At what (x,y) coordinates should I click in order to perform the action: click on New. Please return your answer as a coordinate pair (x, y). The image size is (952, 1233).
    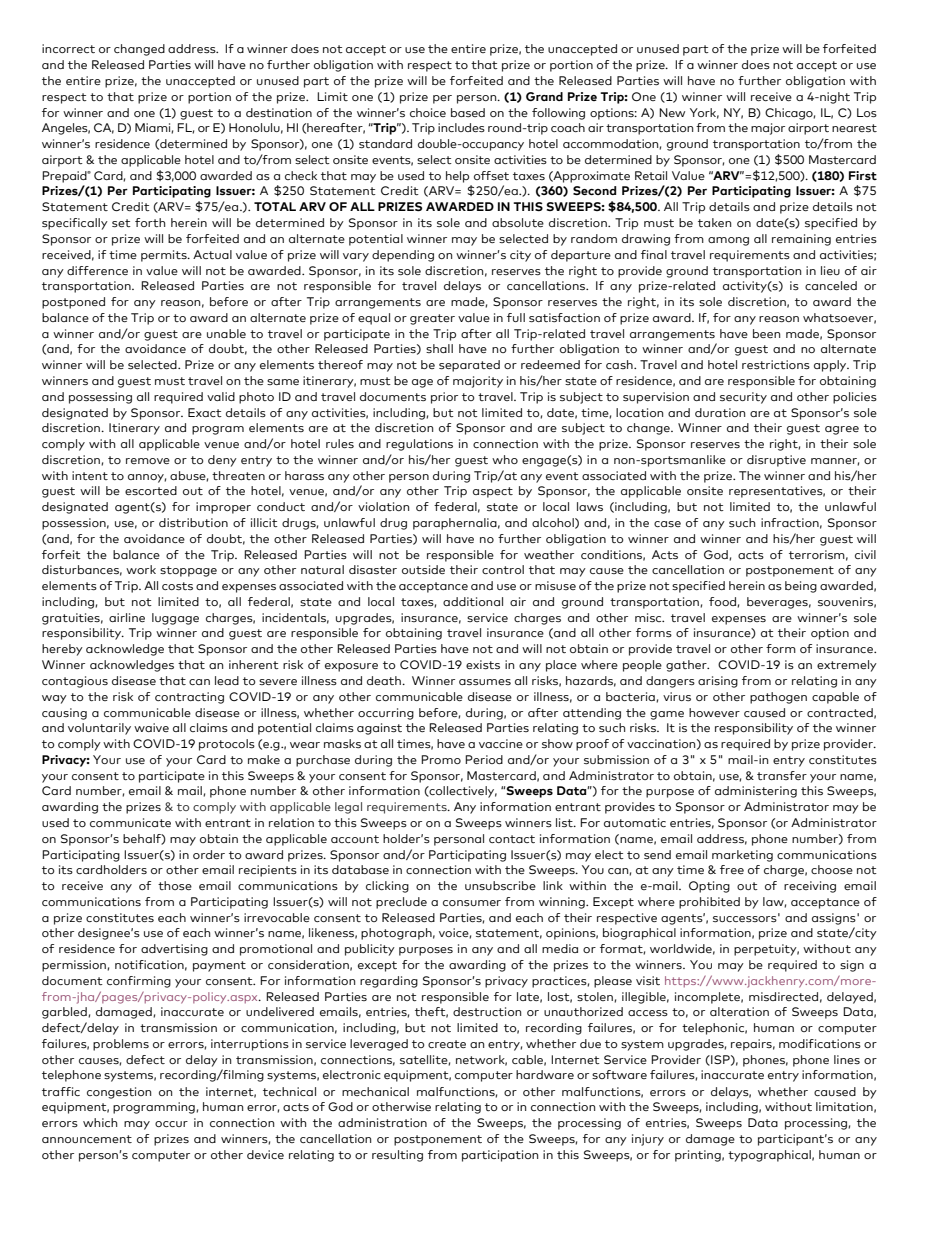
    Looking at the image, I should click on (672, 112).
